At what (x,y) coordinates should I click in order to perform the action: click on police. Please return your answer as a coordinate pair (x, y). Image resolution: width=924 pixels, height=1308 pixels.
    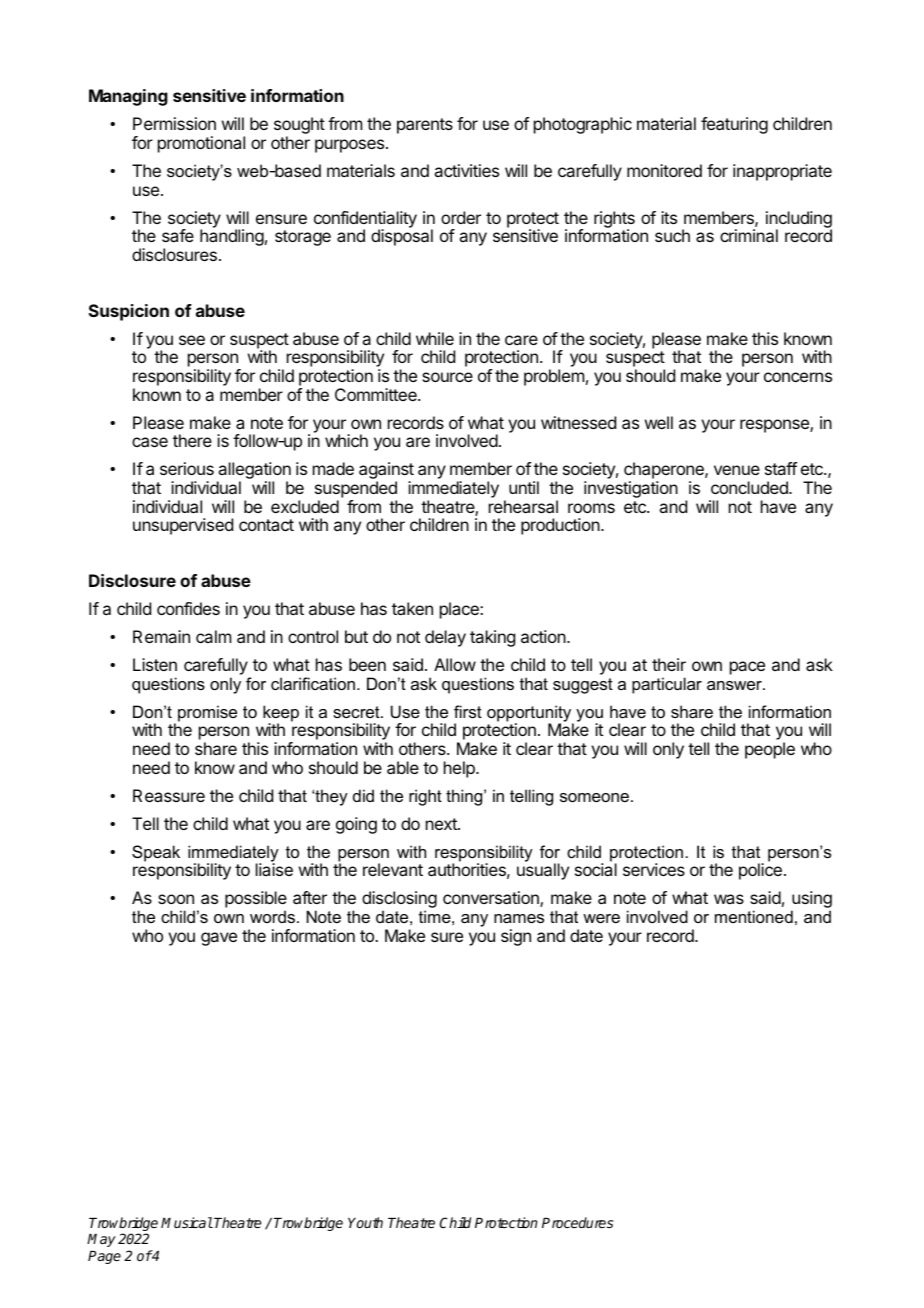
    Looking at the image, I should click on (760, 871).
